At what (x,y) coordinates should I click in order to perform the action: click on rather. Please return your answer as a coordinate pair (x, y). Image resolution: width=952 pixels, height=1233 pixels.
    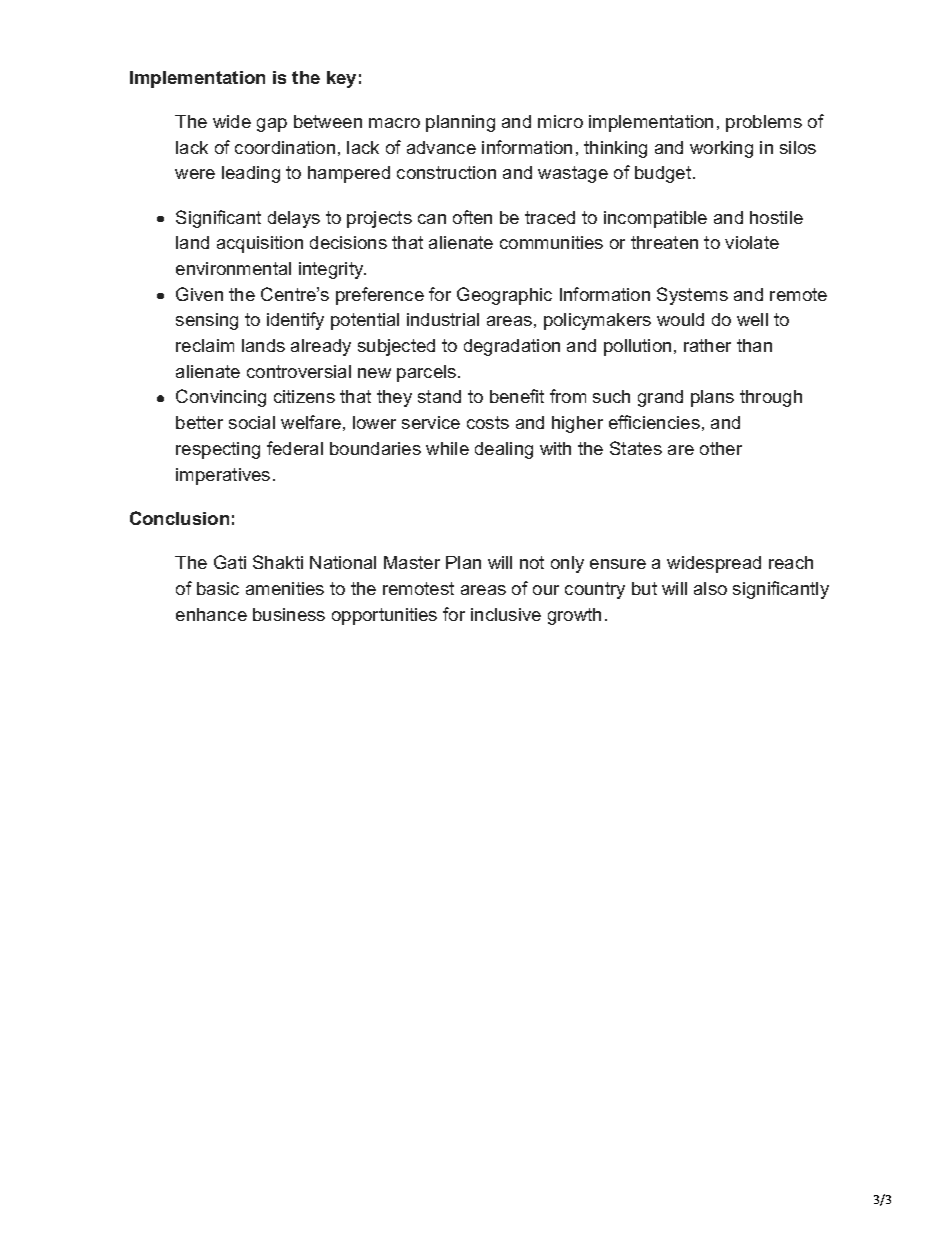
    Looking at the image, I should click on (707, 345).
